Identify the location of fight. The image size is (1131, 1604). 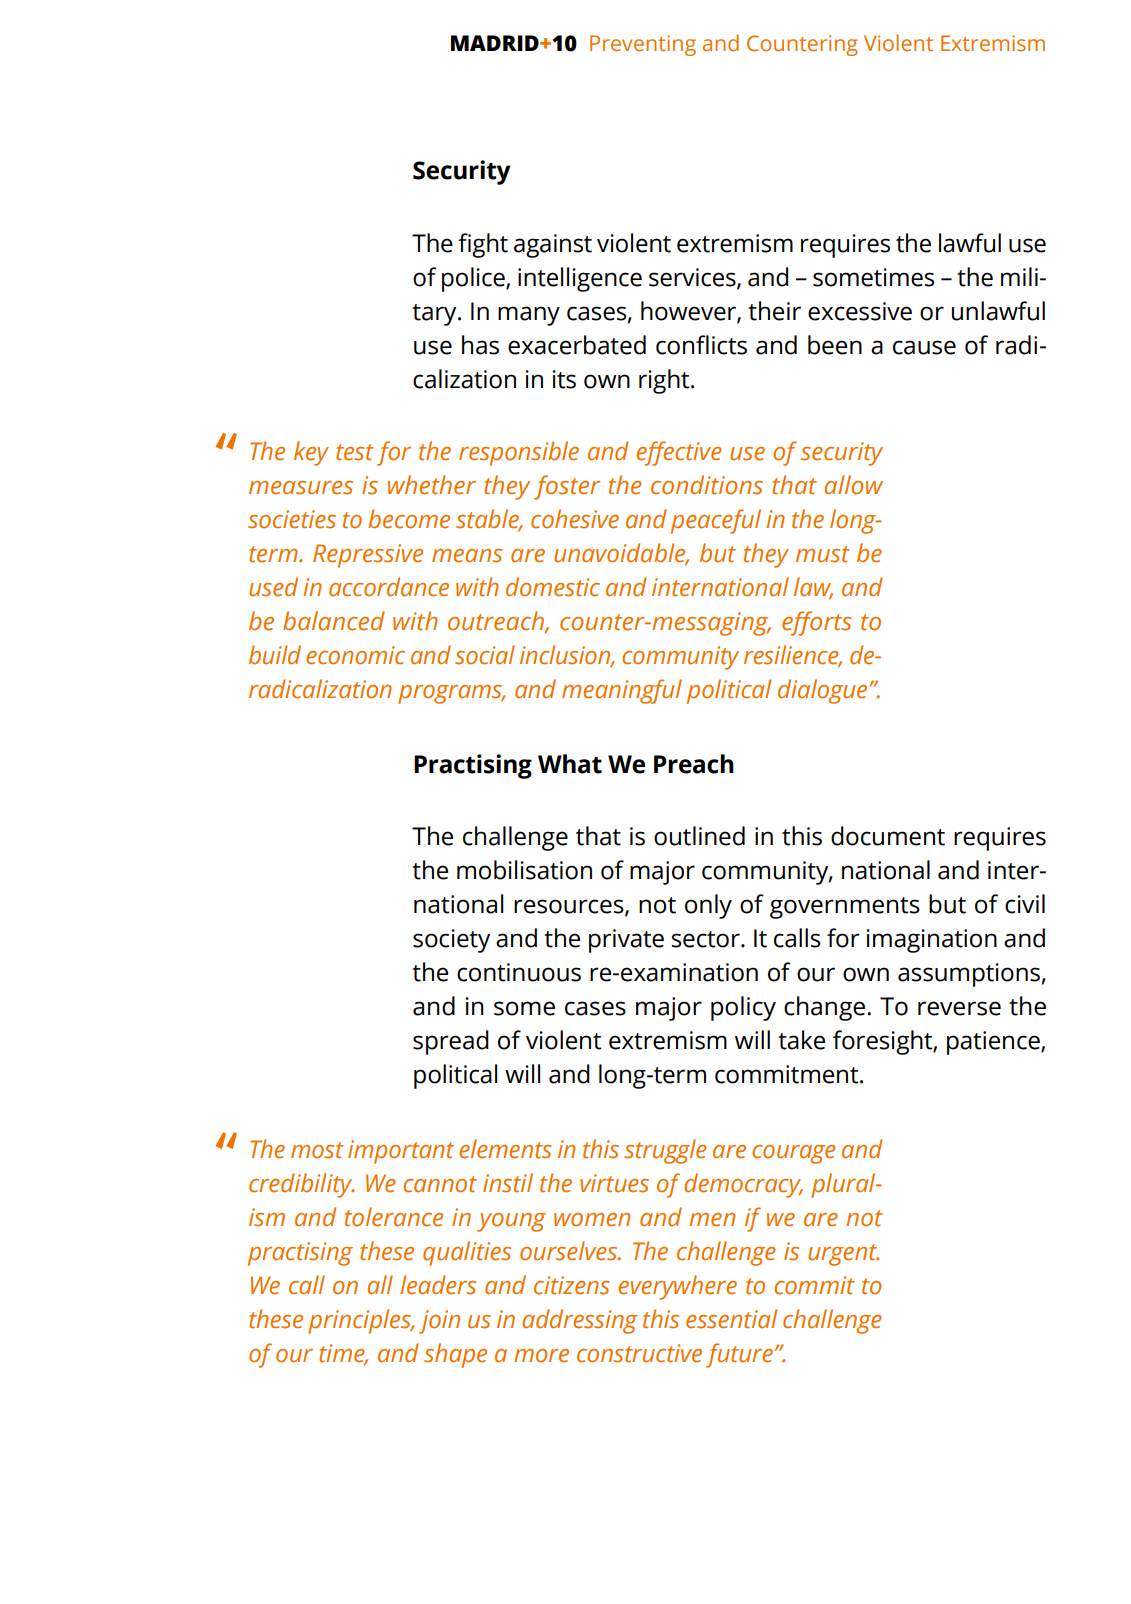
(483, 245).
